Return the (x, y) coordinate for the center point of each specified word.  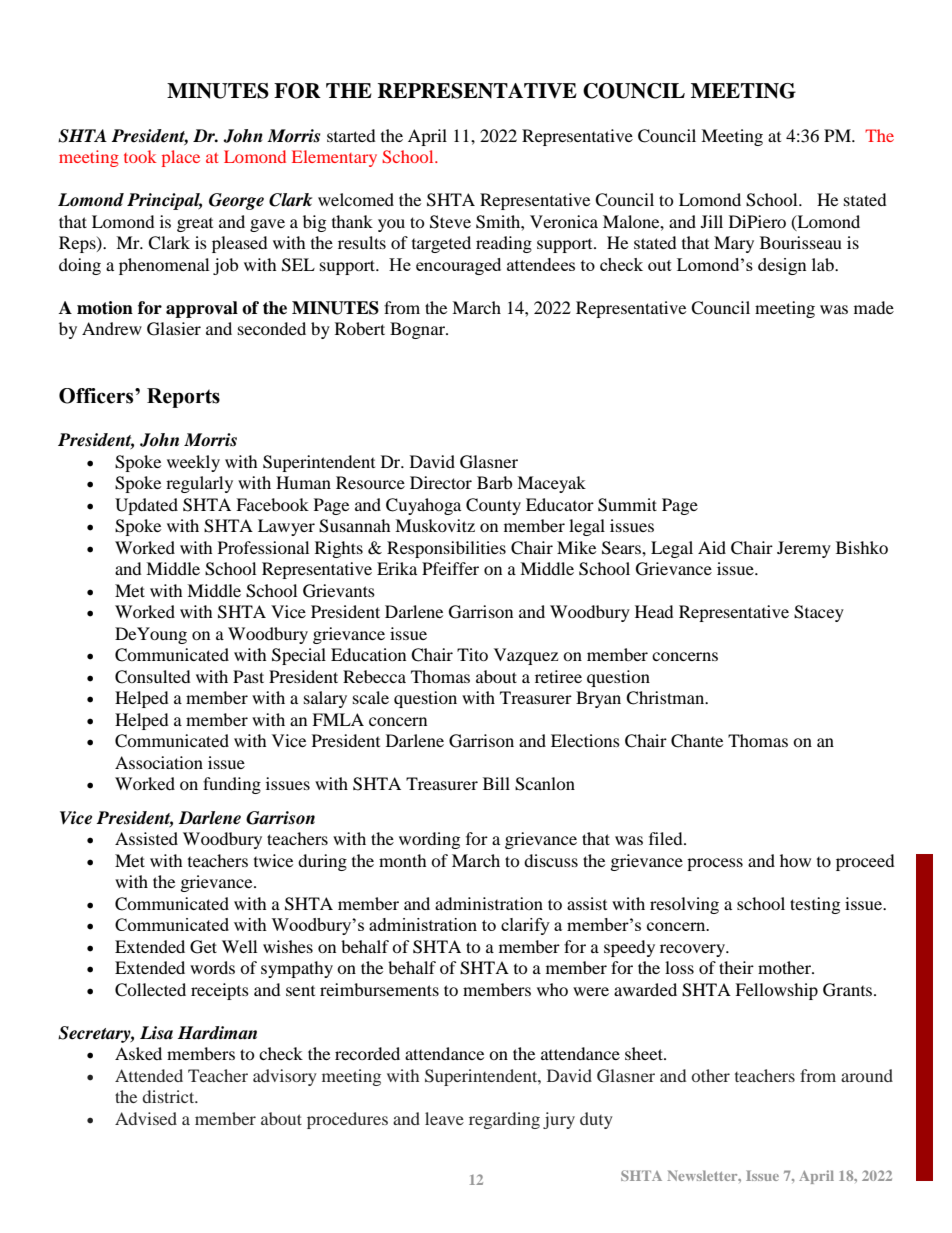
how (795, 860)
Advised (146, 1118)
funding (232, 785)
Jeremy (804, 549)
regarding (504, 1120)
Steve (450, 222)
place (181, 158)
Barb (494, 482)
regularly (199, 484)
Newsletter (703, 1175)
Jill (712, 221)
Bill (496, 783)
